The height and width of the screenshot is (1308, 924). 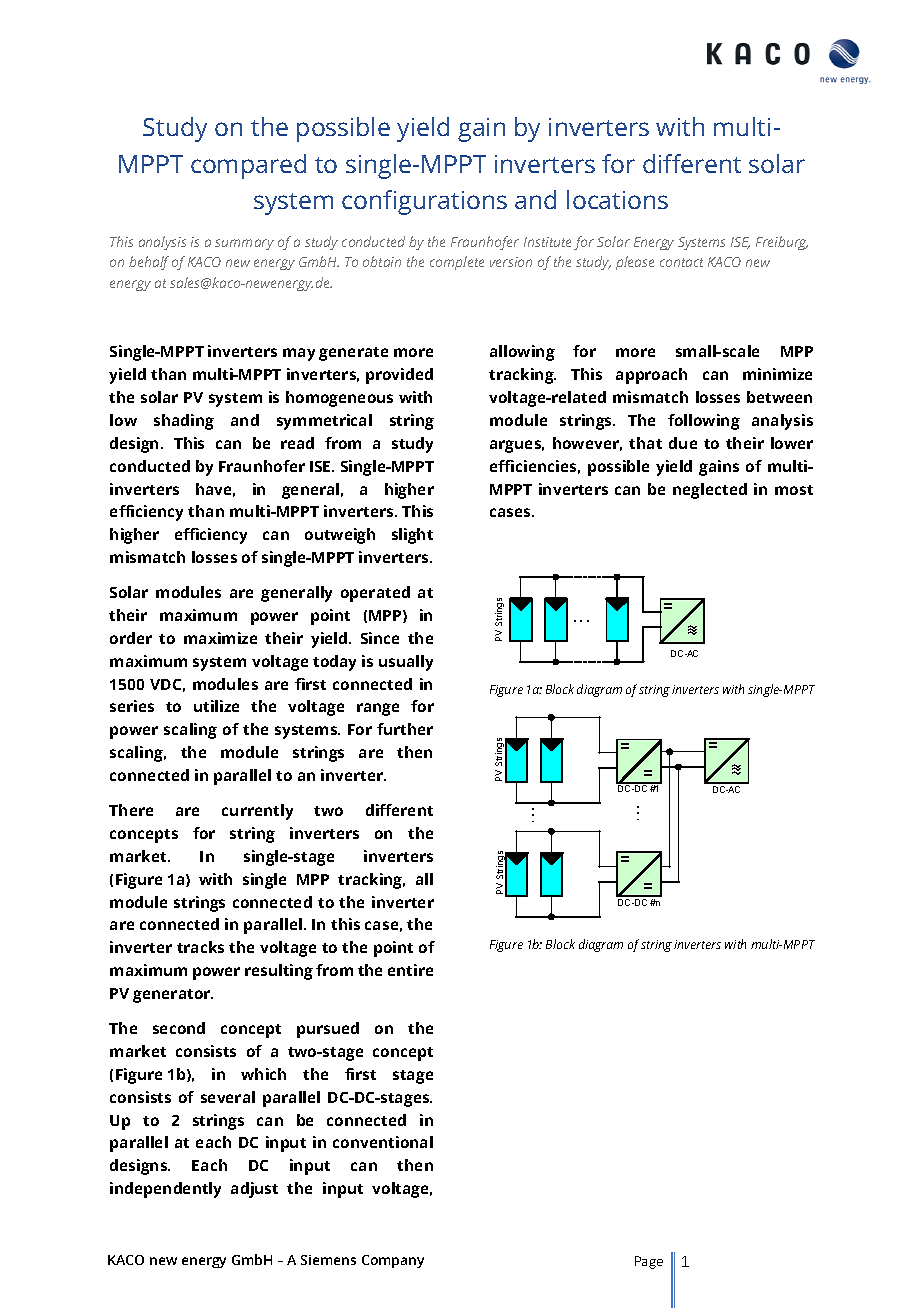 I want to click on contact, so click(x=681, y=262).
